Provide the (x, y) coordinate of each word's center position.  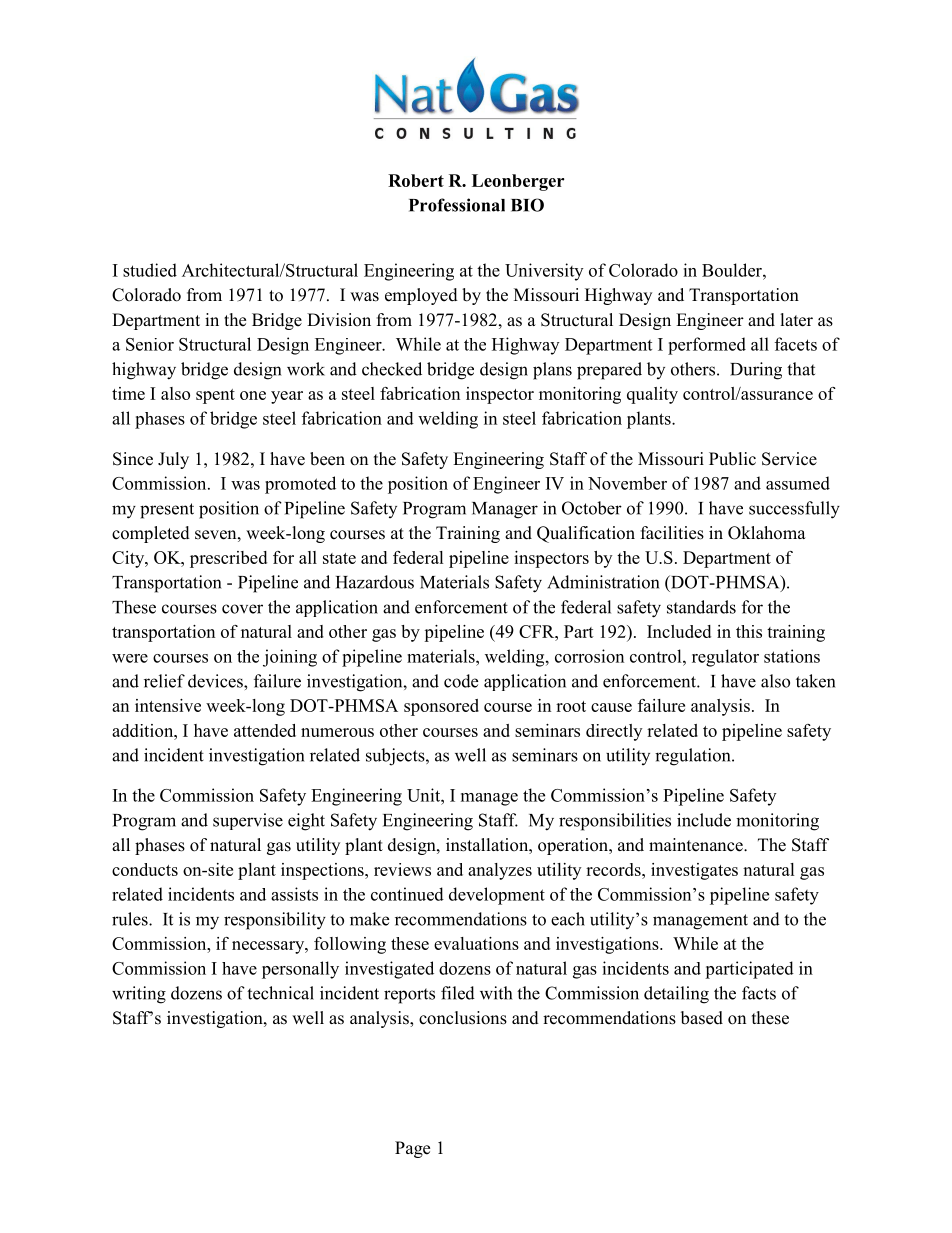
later (797, 320)
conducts (145, 869)
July (173, 460)
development (497, 896)
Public (732, 459)
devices (216, 681)
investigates (694, 871)
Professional (457, 205)
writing (139, 995)
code (461, 681)
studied (150, 270)
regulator (725, 658)
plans (552, 371)
